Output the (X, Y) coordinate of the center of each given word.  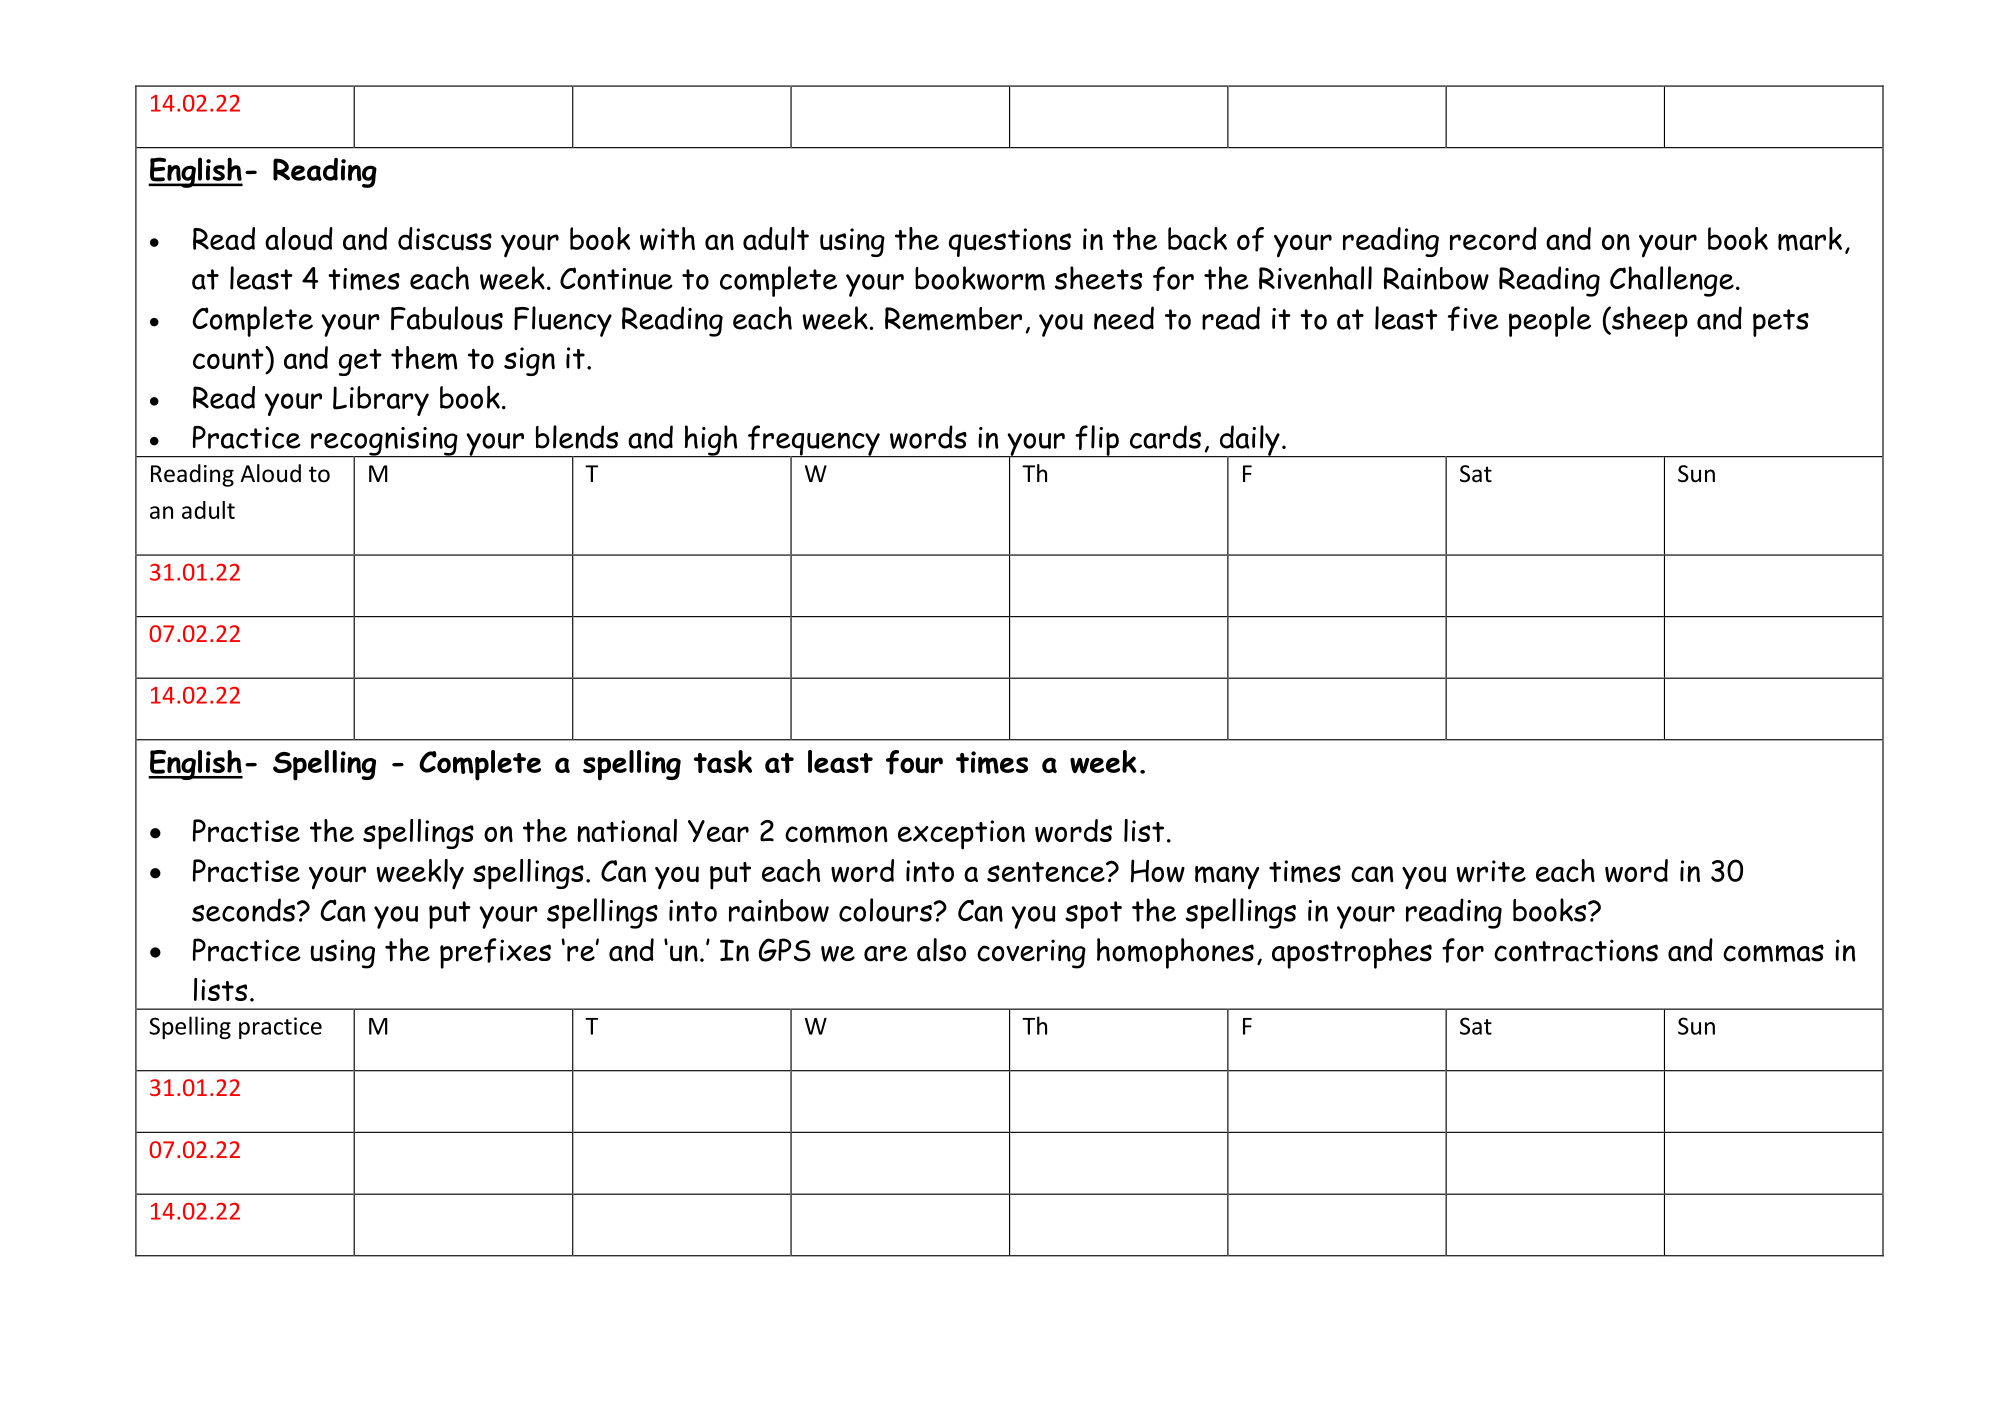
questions (1010, 242)
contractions (1576, 950)
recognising (384, 442)
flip (1097, 441)
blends (577, 437)
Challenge (1672, 281)
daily (1249, 441)
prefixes (495, 953)
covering (1031, 954)
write (1491, 871)
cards (1165, 437)
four (914, 762)
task (723, 761)
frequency (814, 441)
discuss (445, 239)
